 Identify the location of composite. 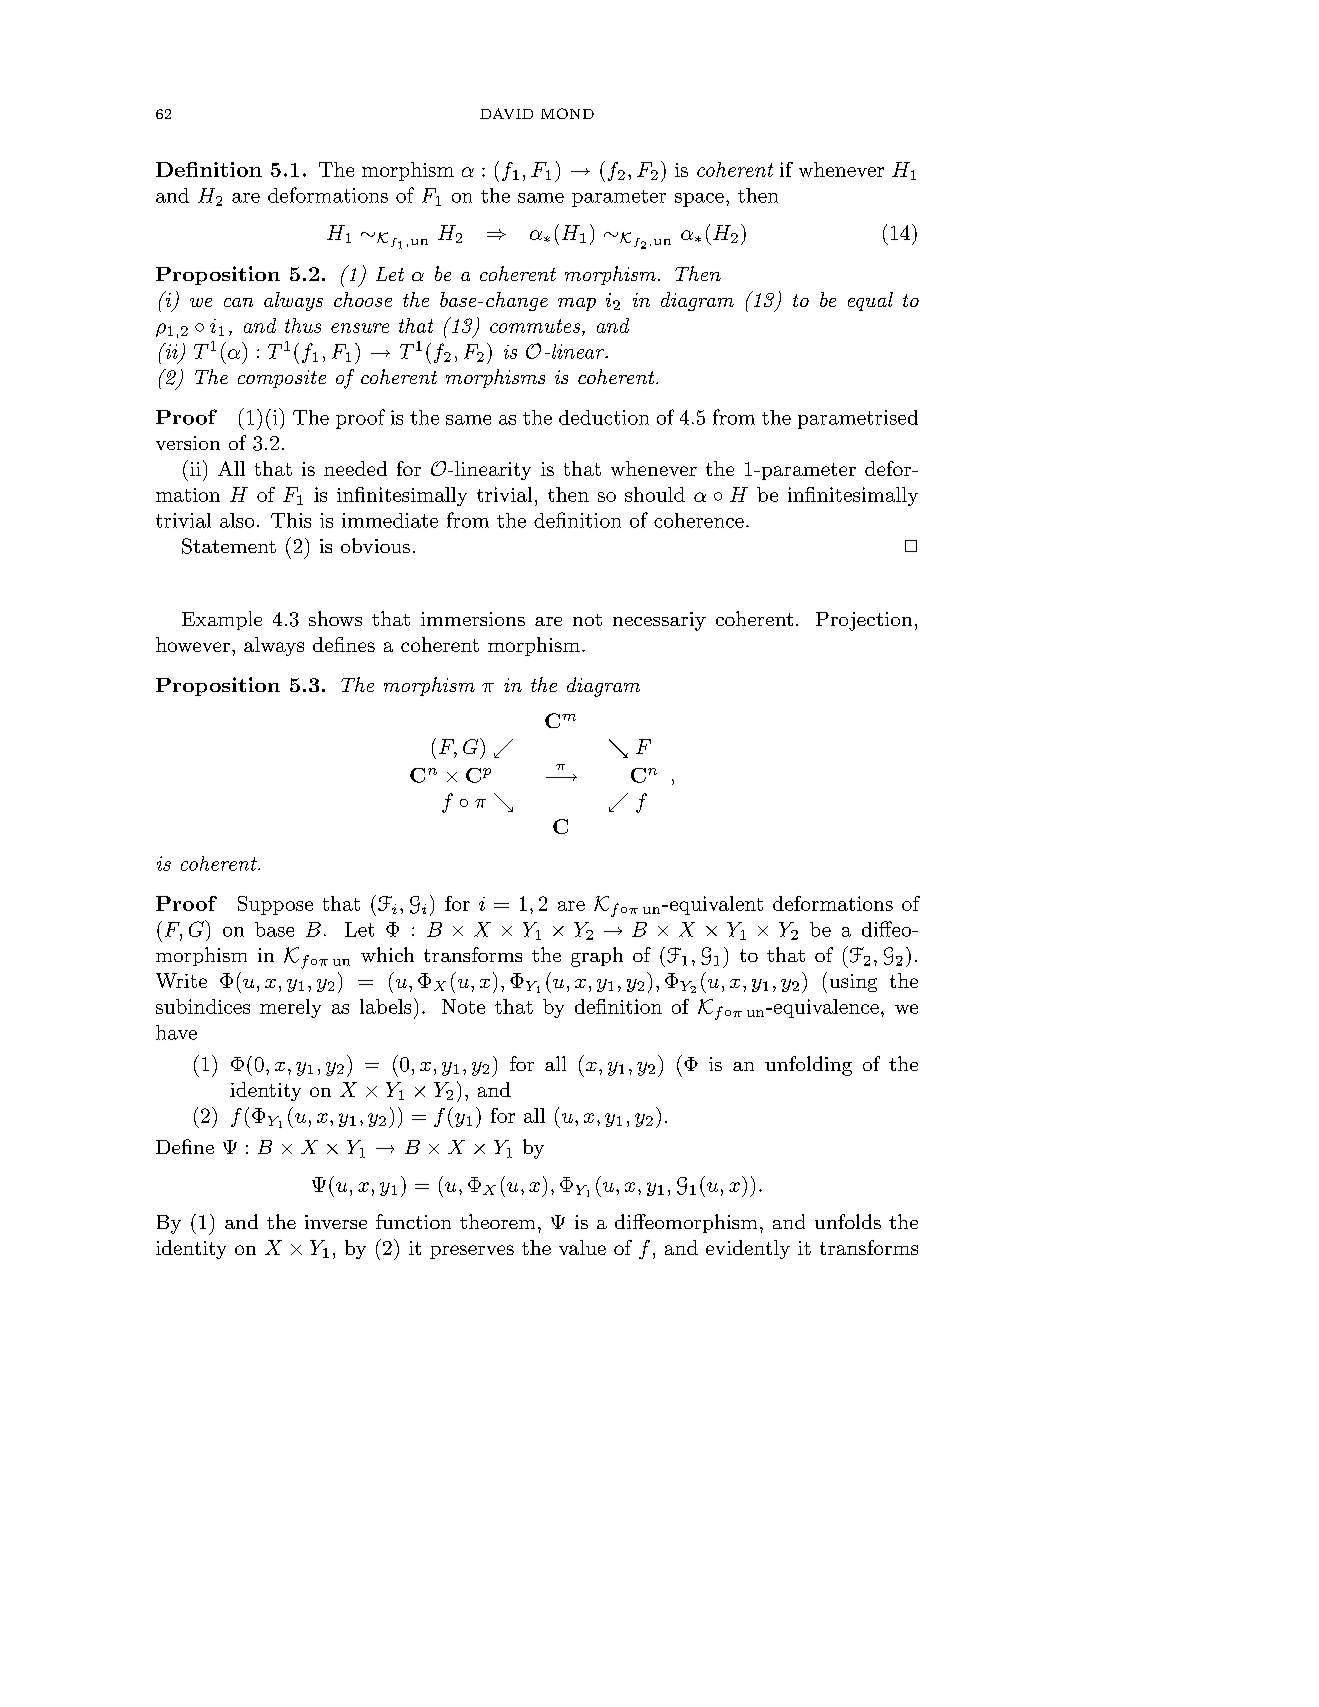
(282, 379).
